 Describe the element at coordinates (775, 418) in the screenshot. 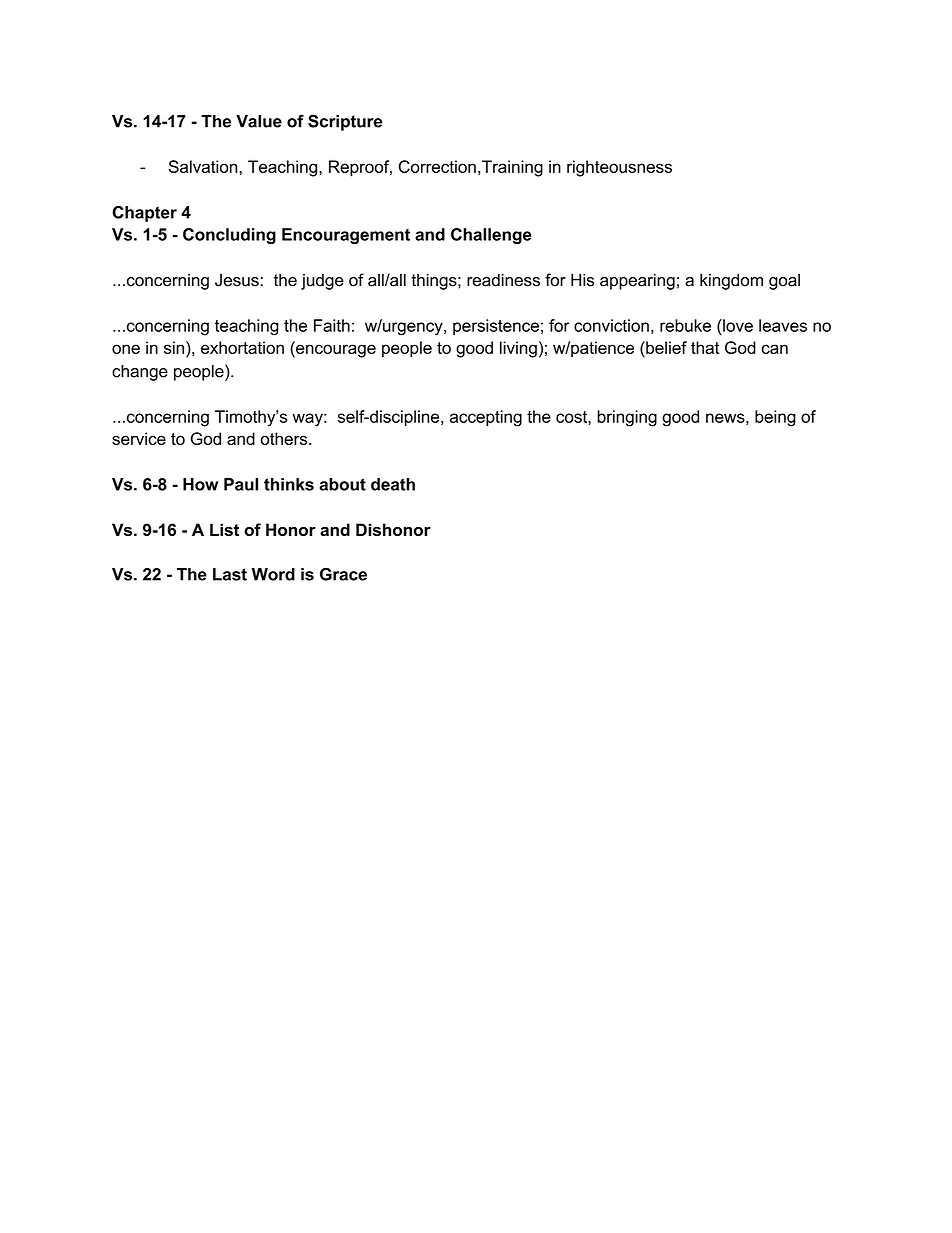

I see `being` at that location.
